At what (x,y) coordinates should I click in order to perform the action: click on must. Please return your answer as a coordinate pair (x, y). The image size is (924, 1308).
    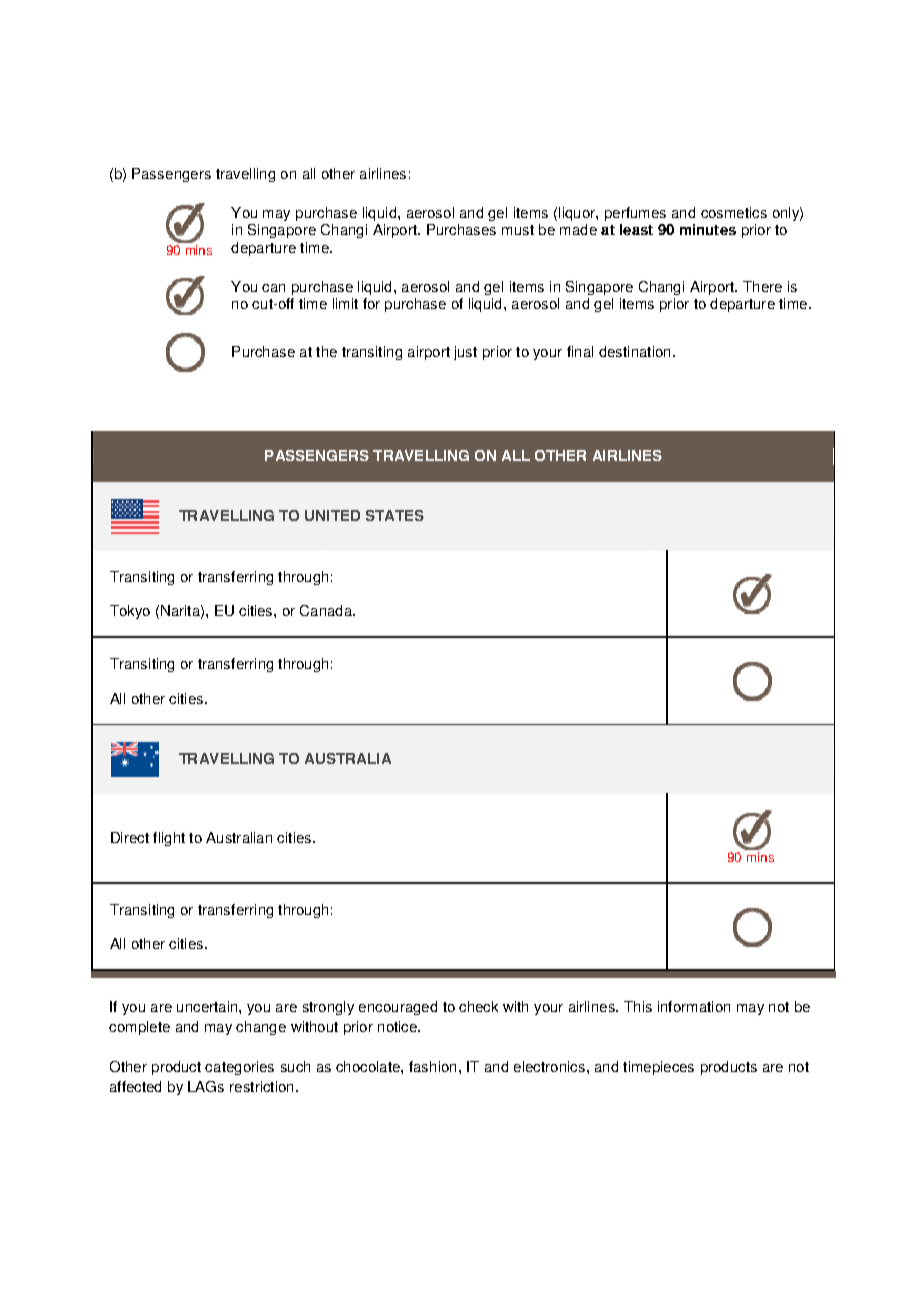
    Looking at the image, I should click on (518, 230).
